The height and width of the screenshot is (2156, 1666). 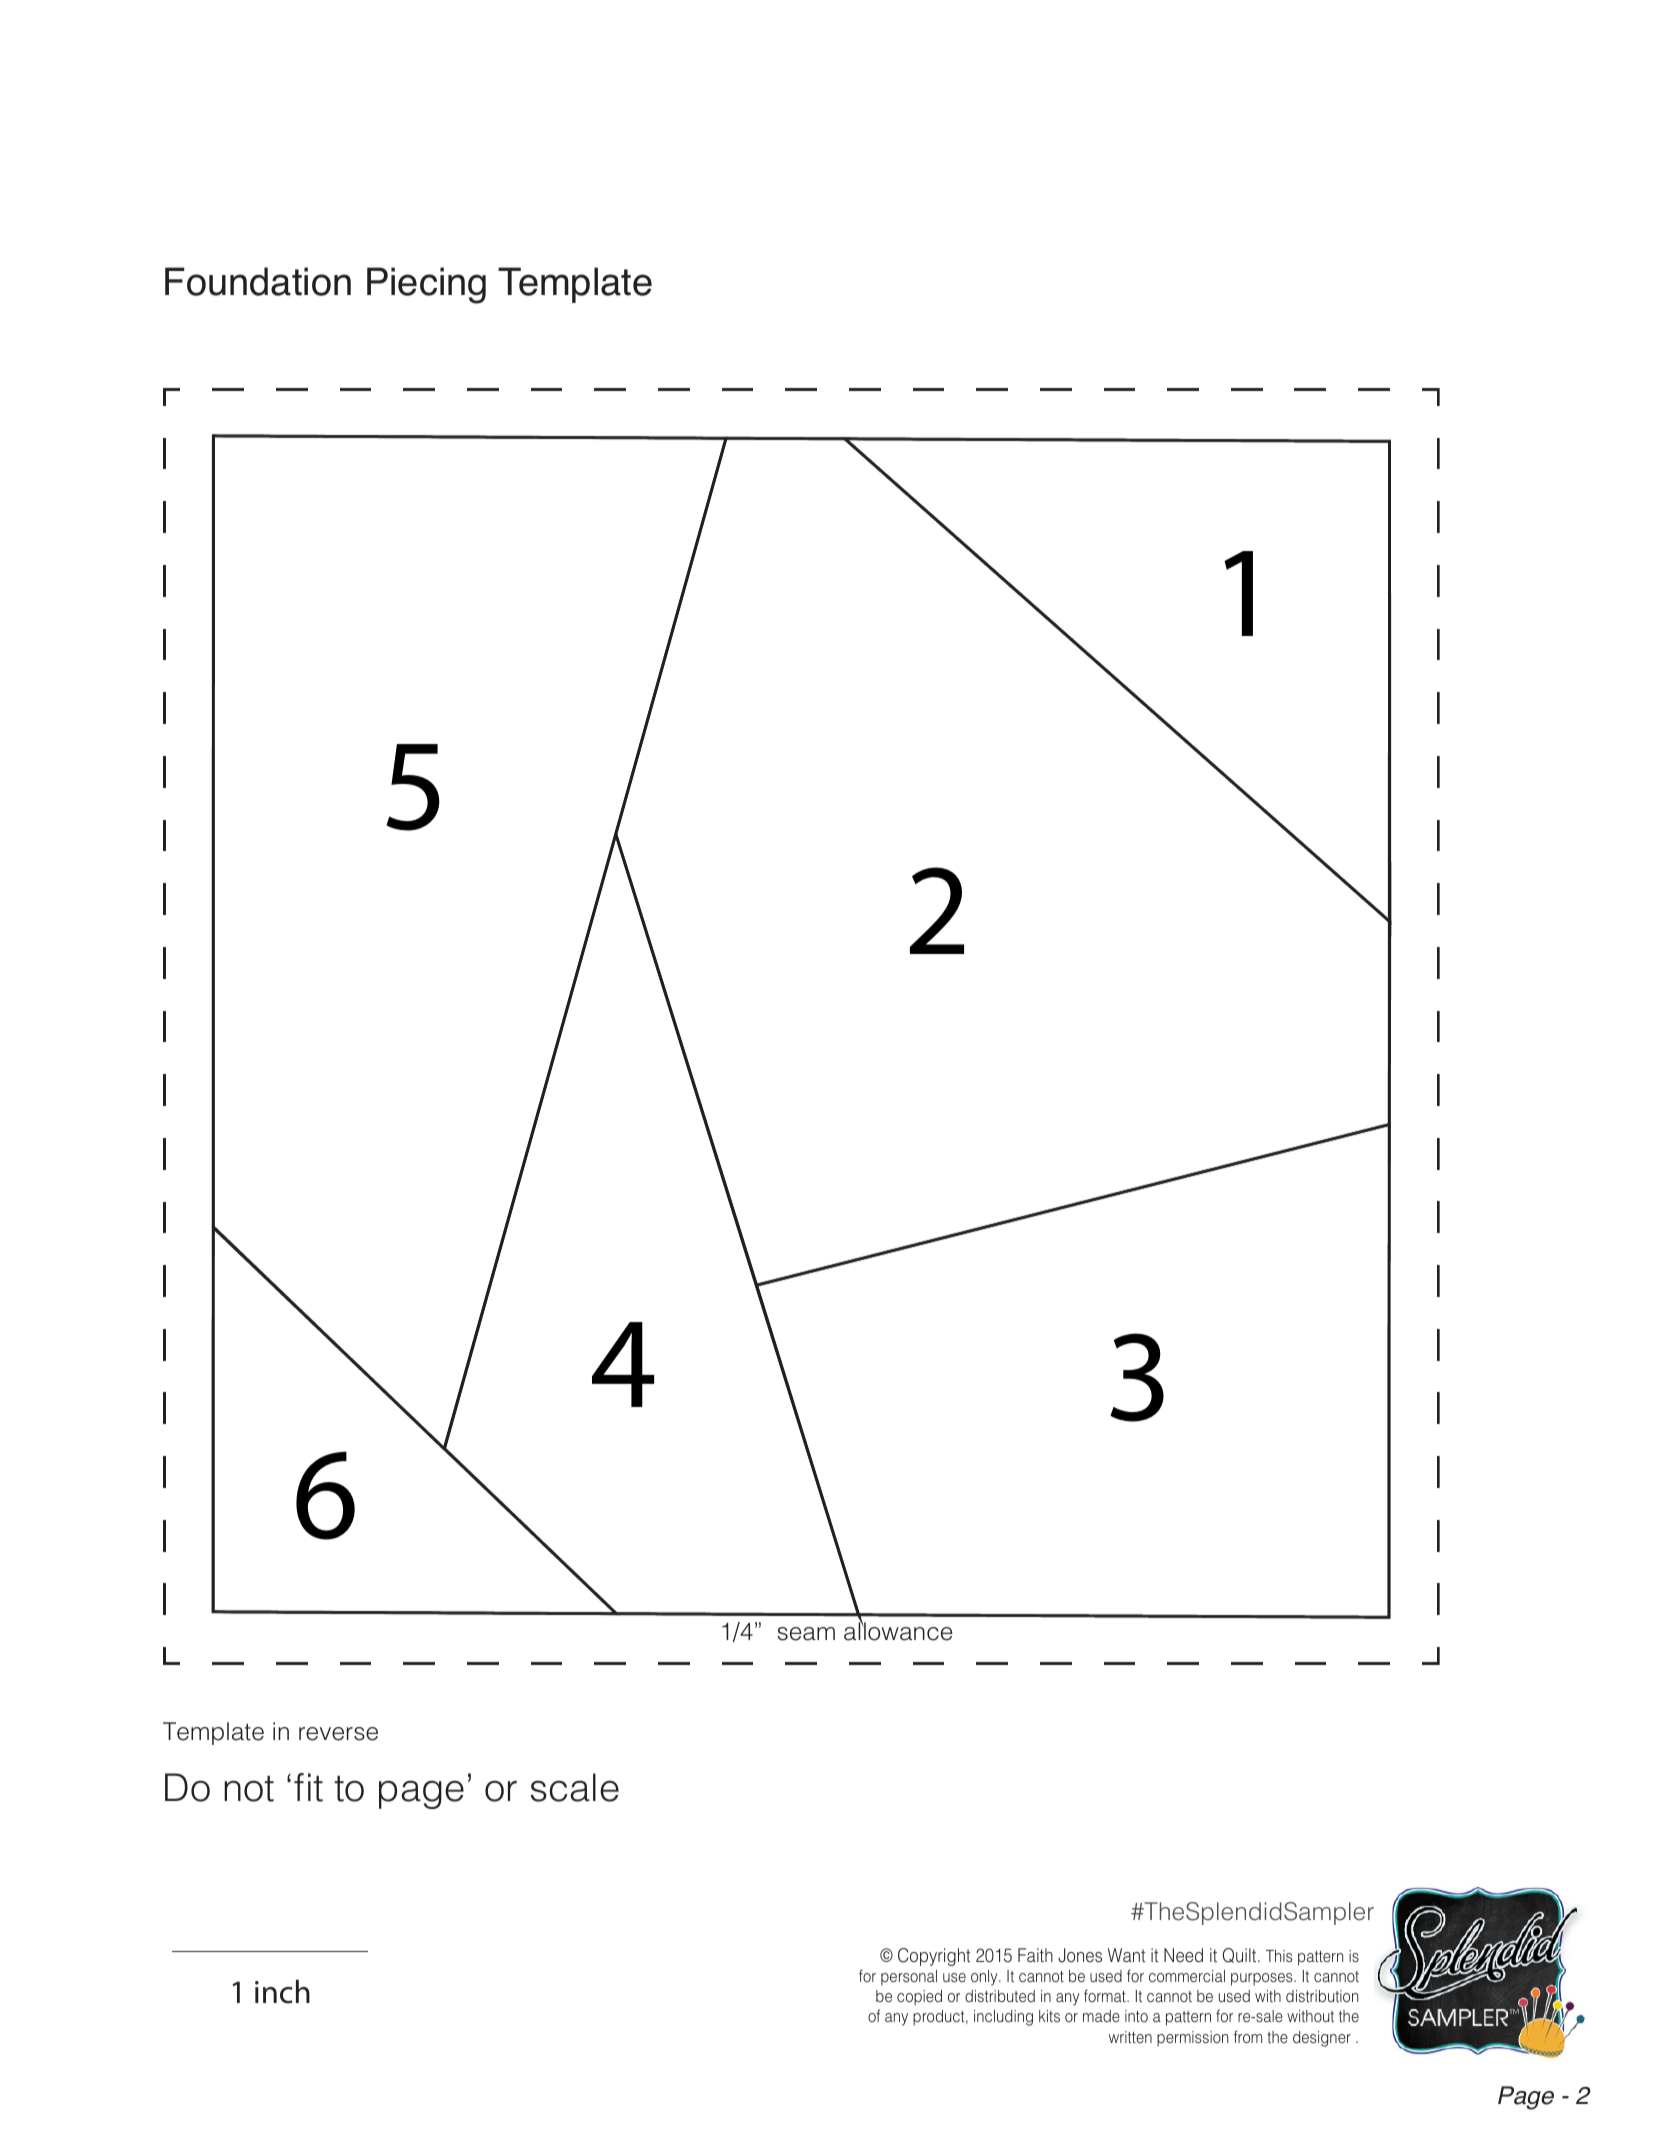 What do you see at coordinates (909, 1978) in the screenshot?
I see `personal` at bounding box center [909, 1978].
